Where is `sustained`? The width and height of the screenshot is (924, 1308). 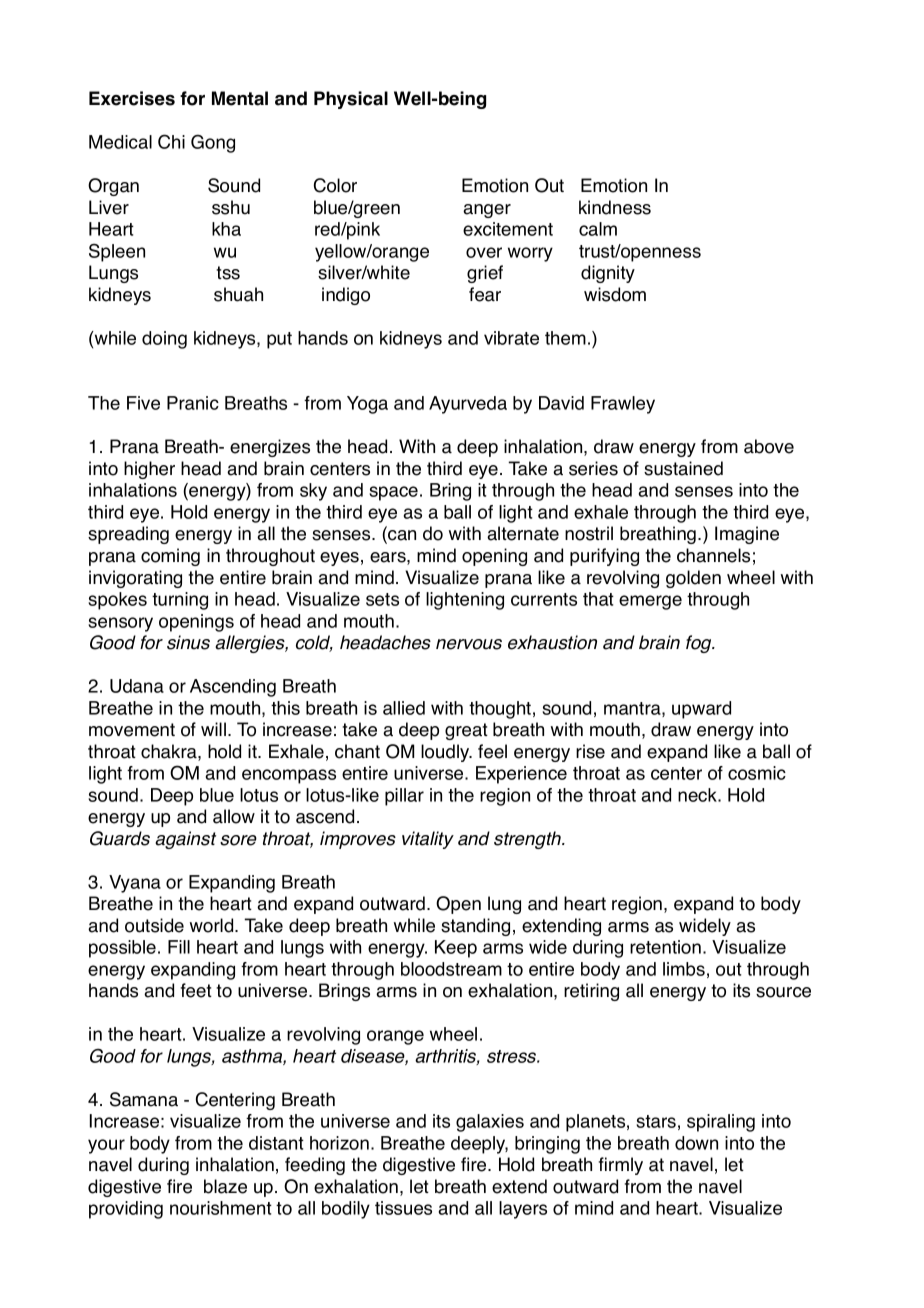
sustained is located at coordinates (683, 468).
